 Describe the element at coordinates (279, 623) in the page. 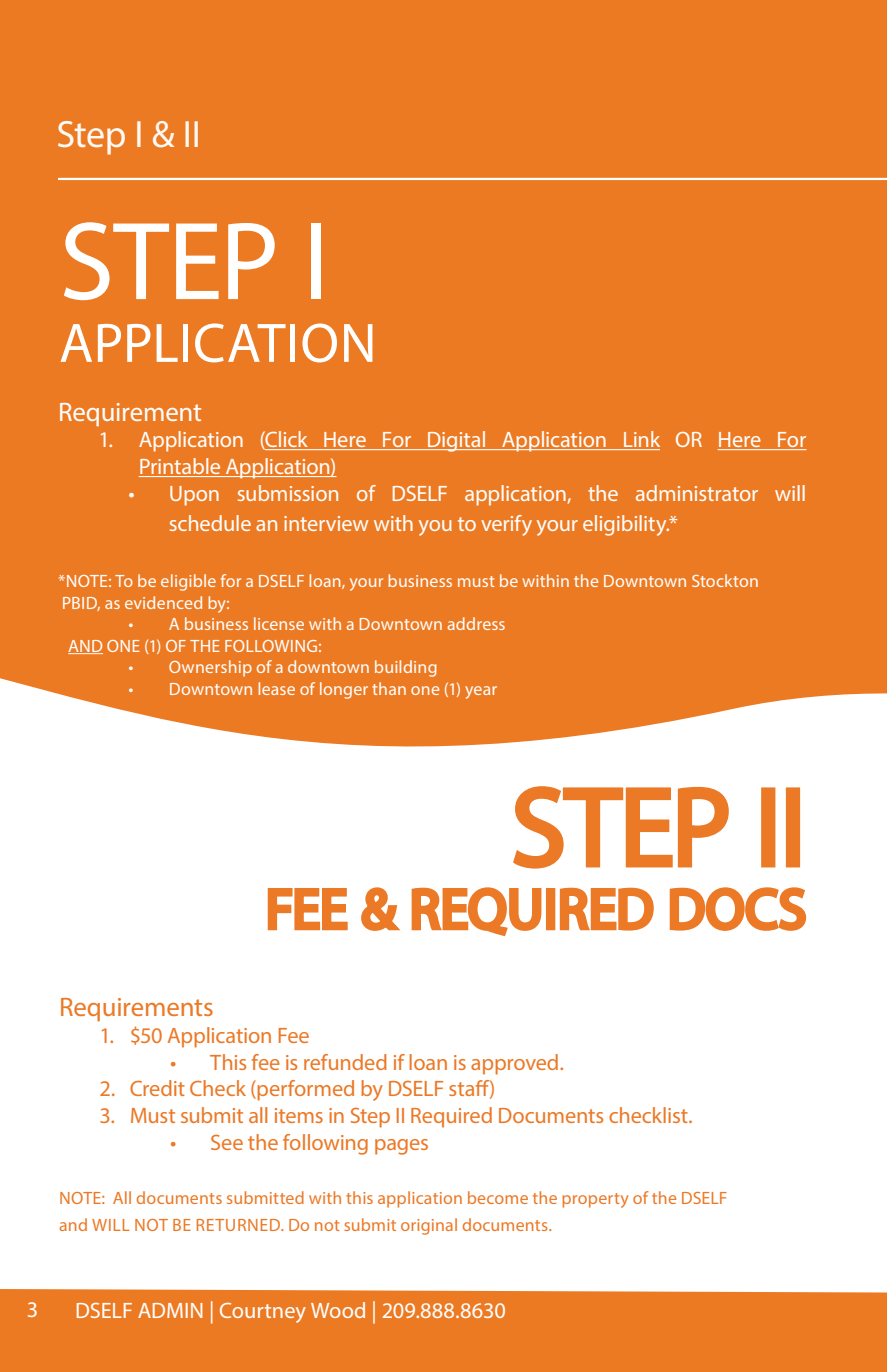

I see `license` at that location.
